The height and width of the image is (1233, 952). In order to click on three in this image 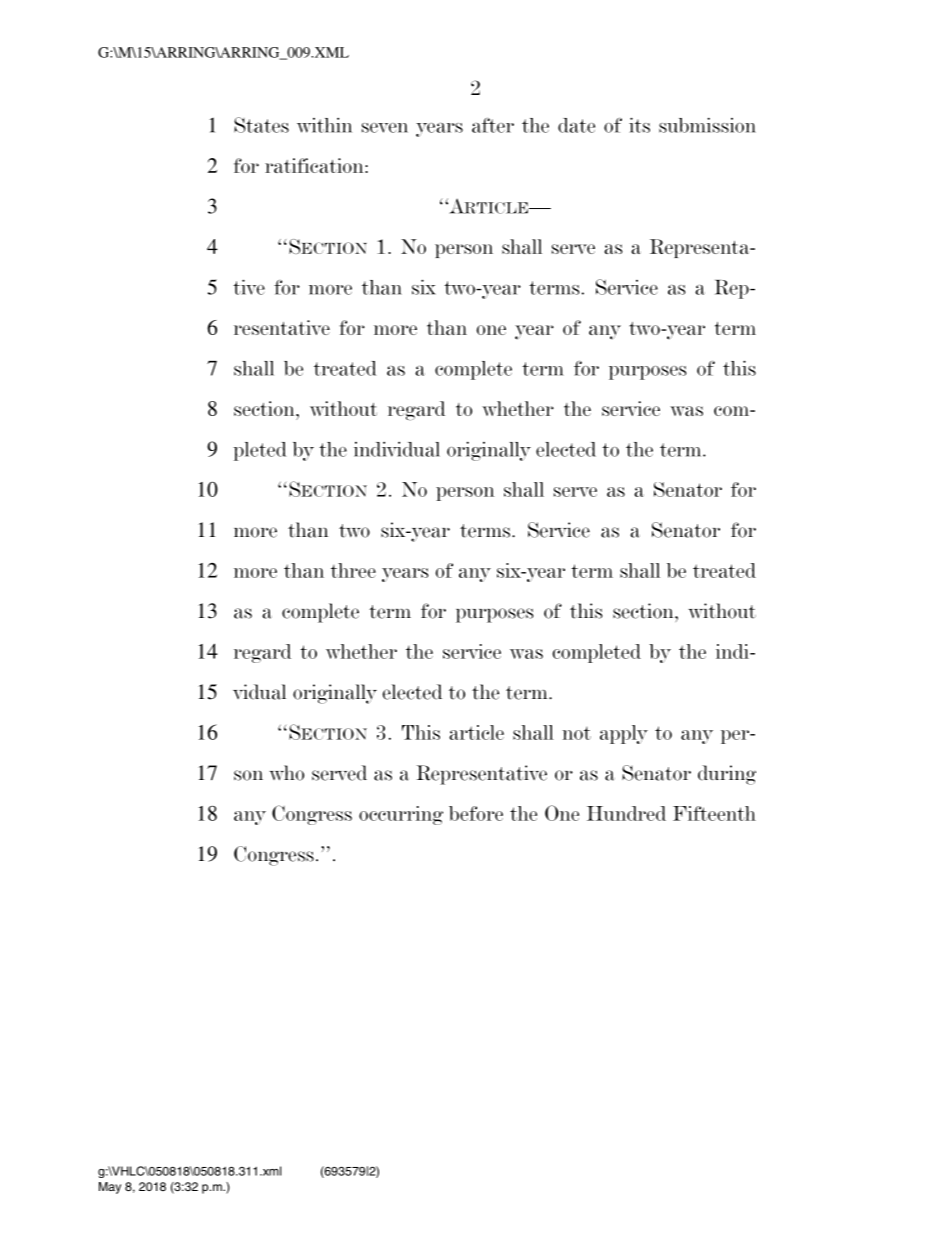, I will do `click(353, 570)`.
